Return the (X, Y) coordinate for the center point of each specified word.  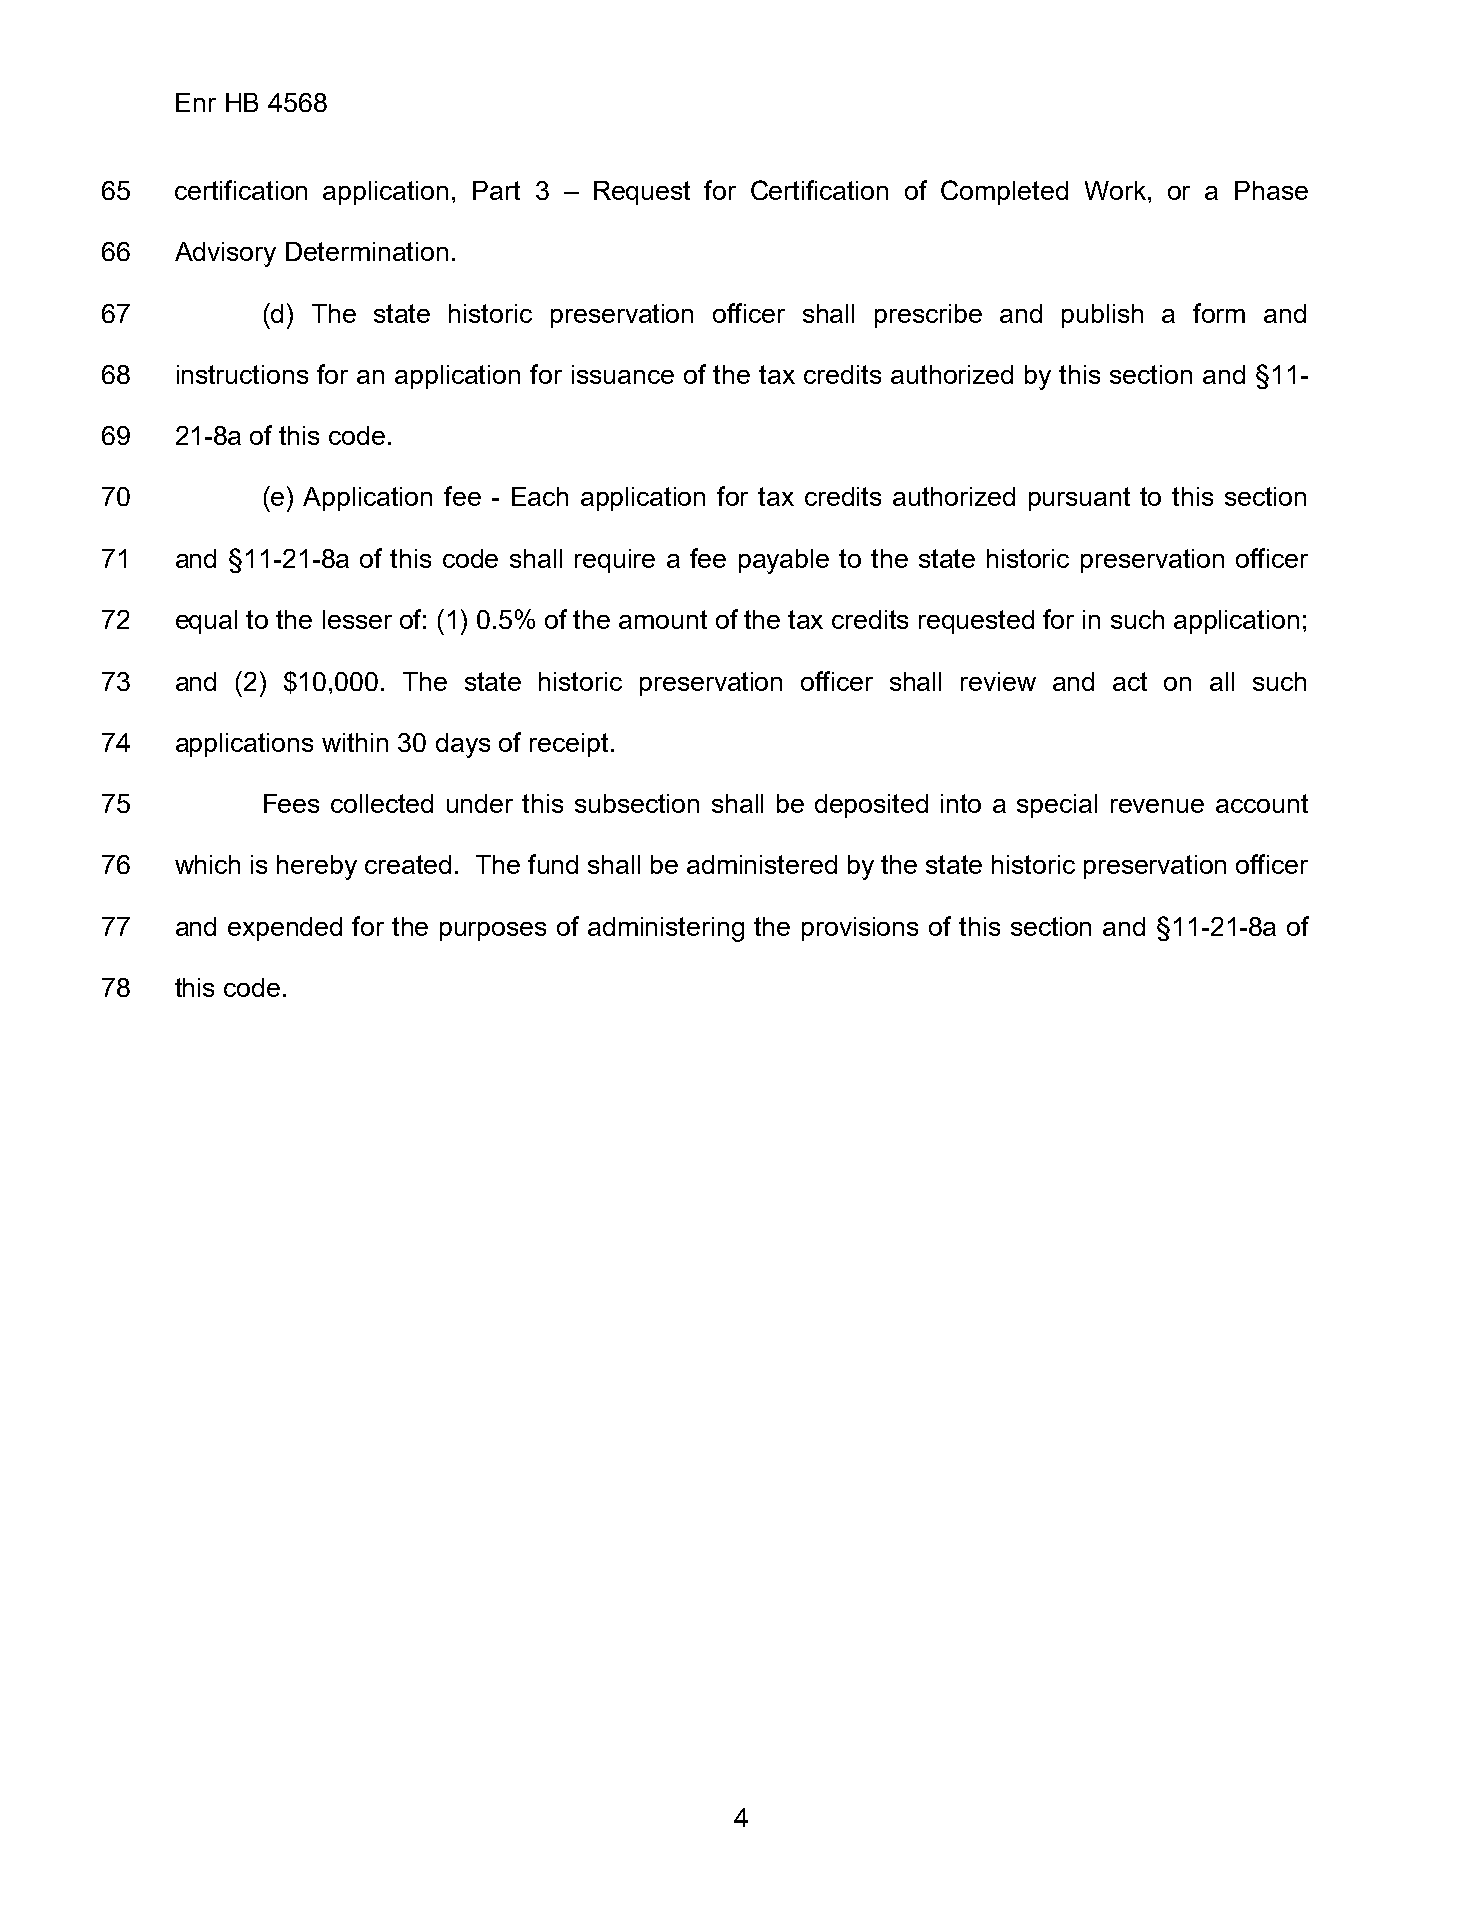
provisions (860, 929)
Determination (367, 251)
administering (666, 929)
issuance (623, 374)
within (355, 742)
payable (784, 561)
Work (1115, 190)
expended (285, 929)
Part (496, 190)
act (1130, 681)
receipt (569, 745)
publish (1102, 316)
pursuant (1079, 499)
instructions (242, 374)
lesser (357, 619)
